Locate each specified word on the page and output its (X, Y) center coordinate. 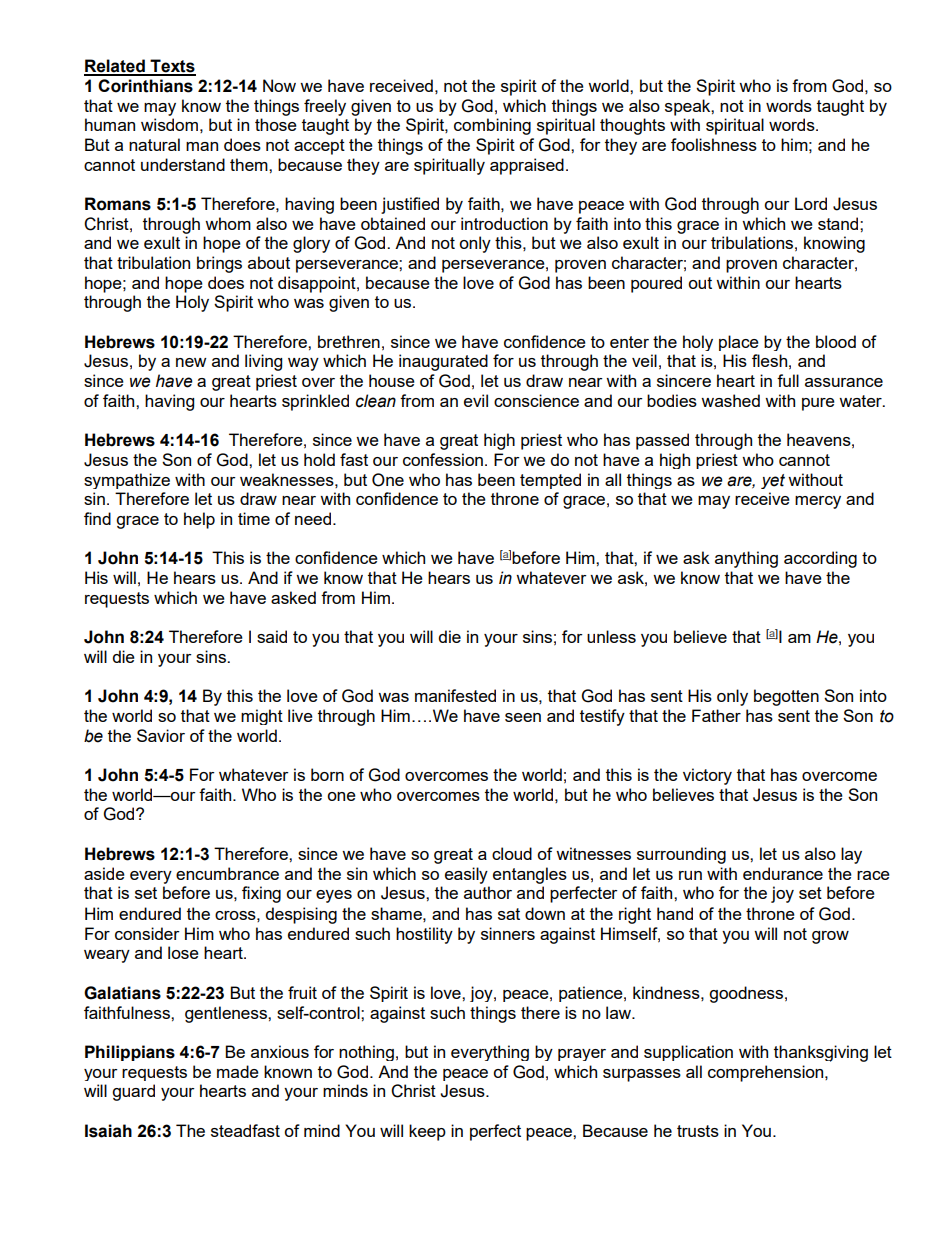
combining (492, 126)
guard (133, 1092)
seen (523, 717)
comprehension (767, 1073)
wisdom (169, 124)
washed (730, 400)
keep (427, 1132)
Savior (161, 735)
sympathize (127, 481)
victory (707, 776)
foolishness (714, 144)
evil (476, 400)
